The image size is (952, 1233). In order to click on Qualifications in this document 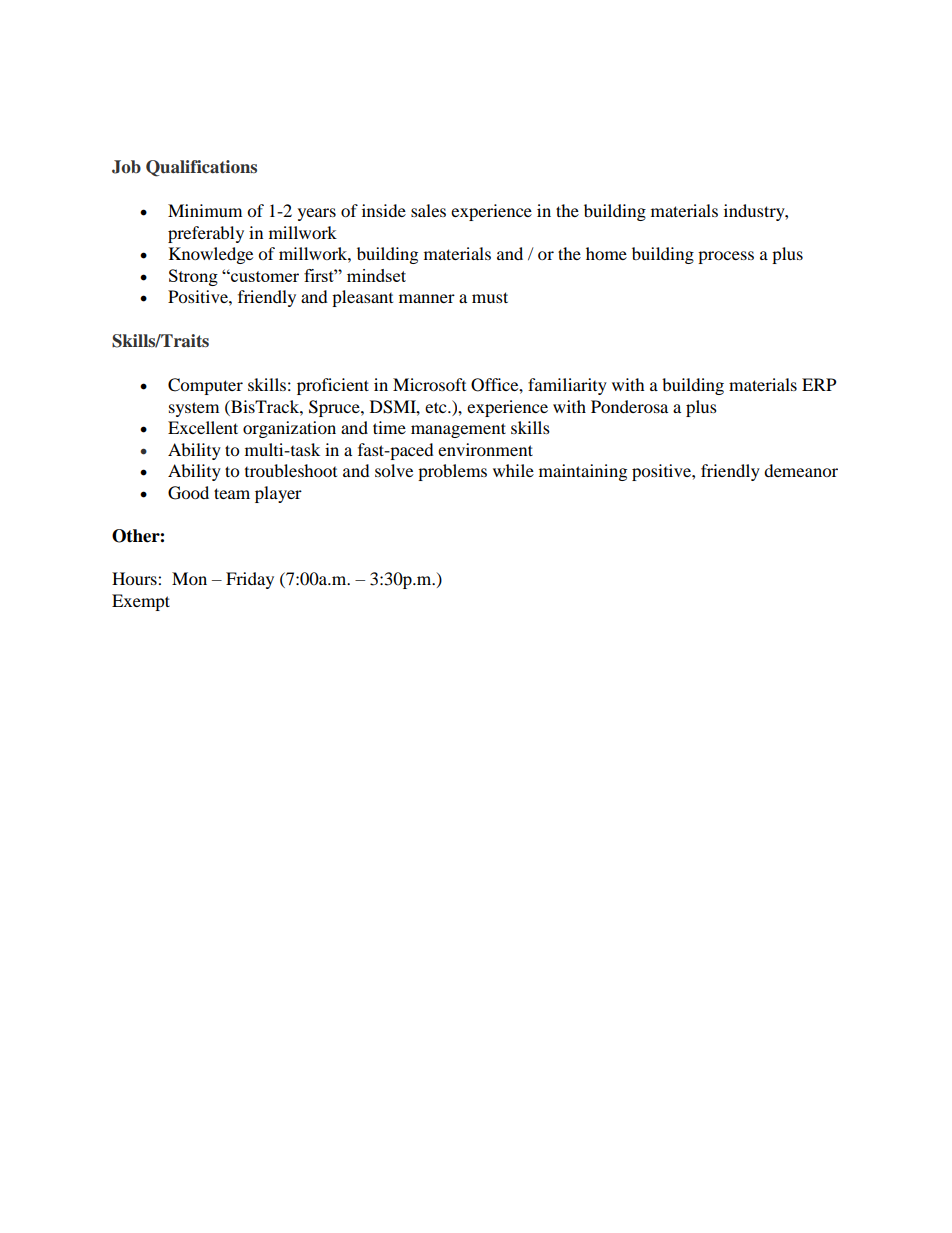, I will do `click(201, 168)`.
